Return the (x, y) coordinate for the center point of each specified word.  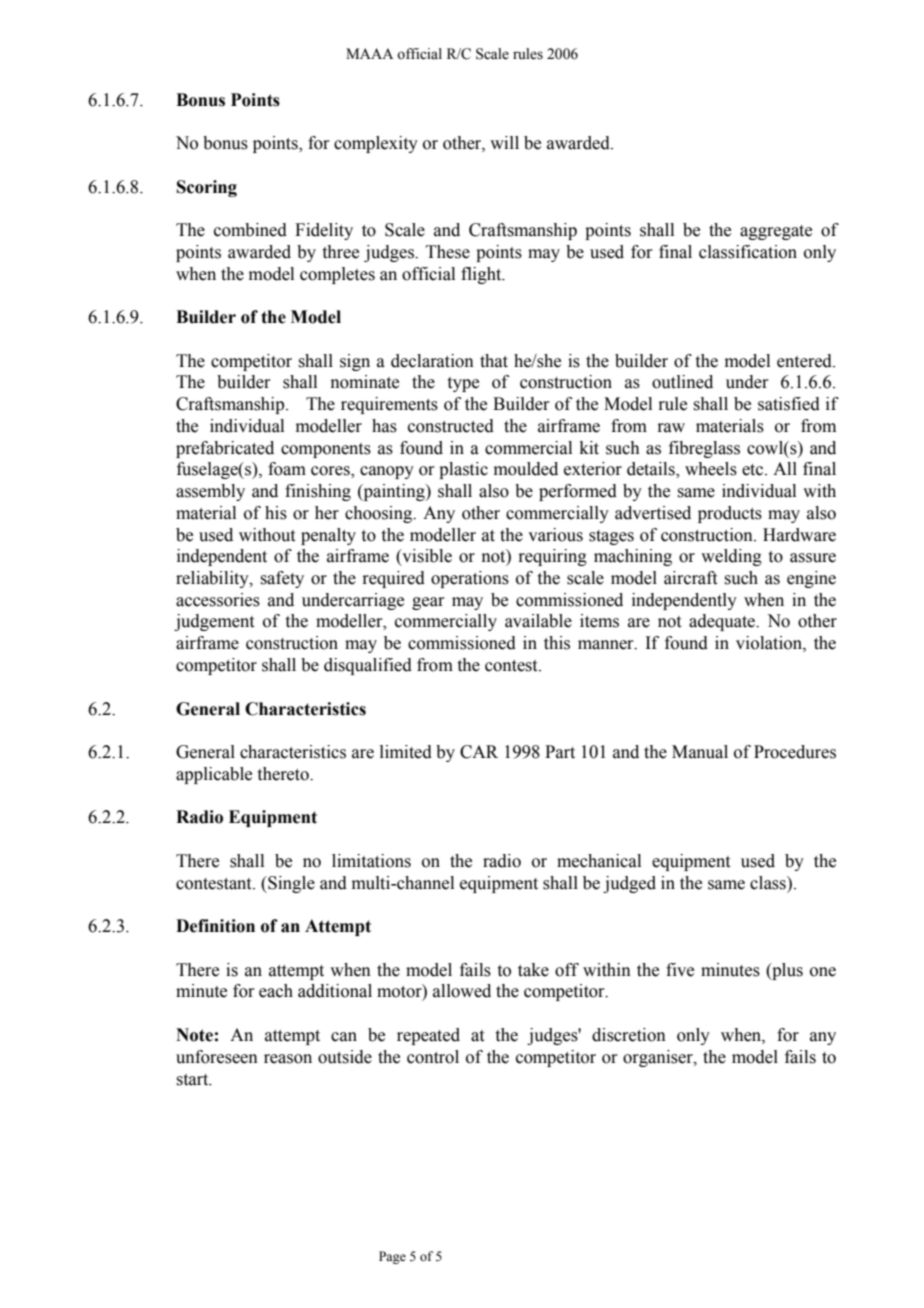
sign (355, 362)
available (538, 621)
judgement (214, 622)
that (494, 361)
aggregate (776, 232)
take (533, 970)
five (680, 970)
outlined (682, 382)
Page (392, 1257)
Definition (215, 926)
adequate (723, 622)
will (504, 142)
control (433, 1057)
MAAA (369, 53)
